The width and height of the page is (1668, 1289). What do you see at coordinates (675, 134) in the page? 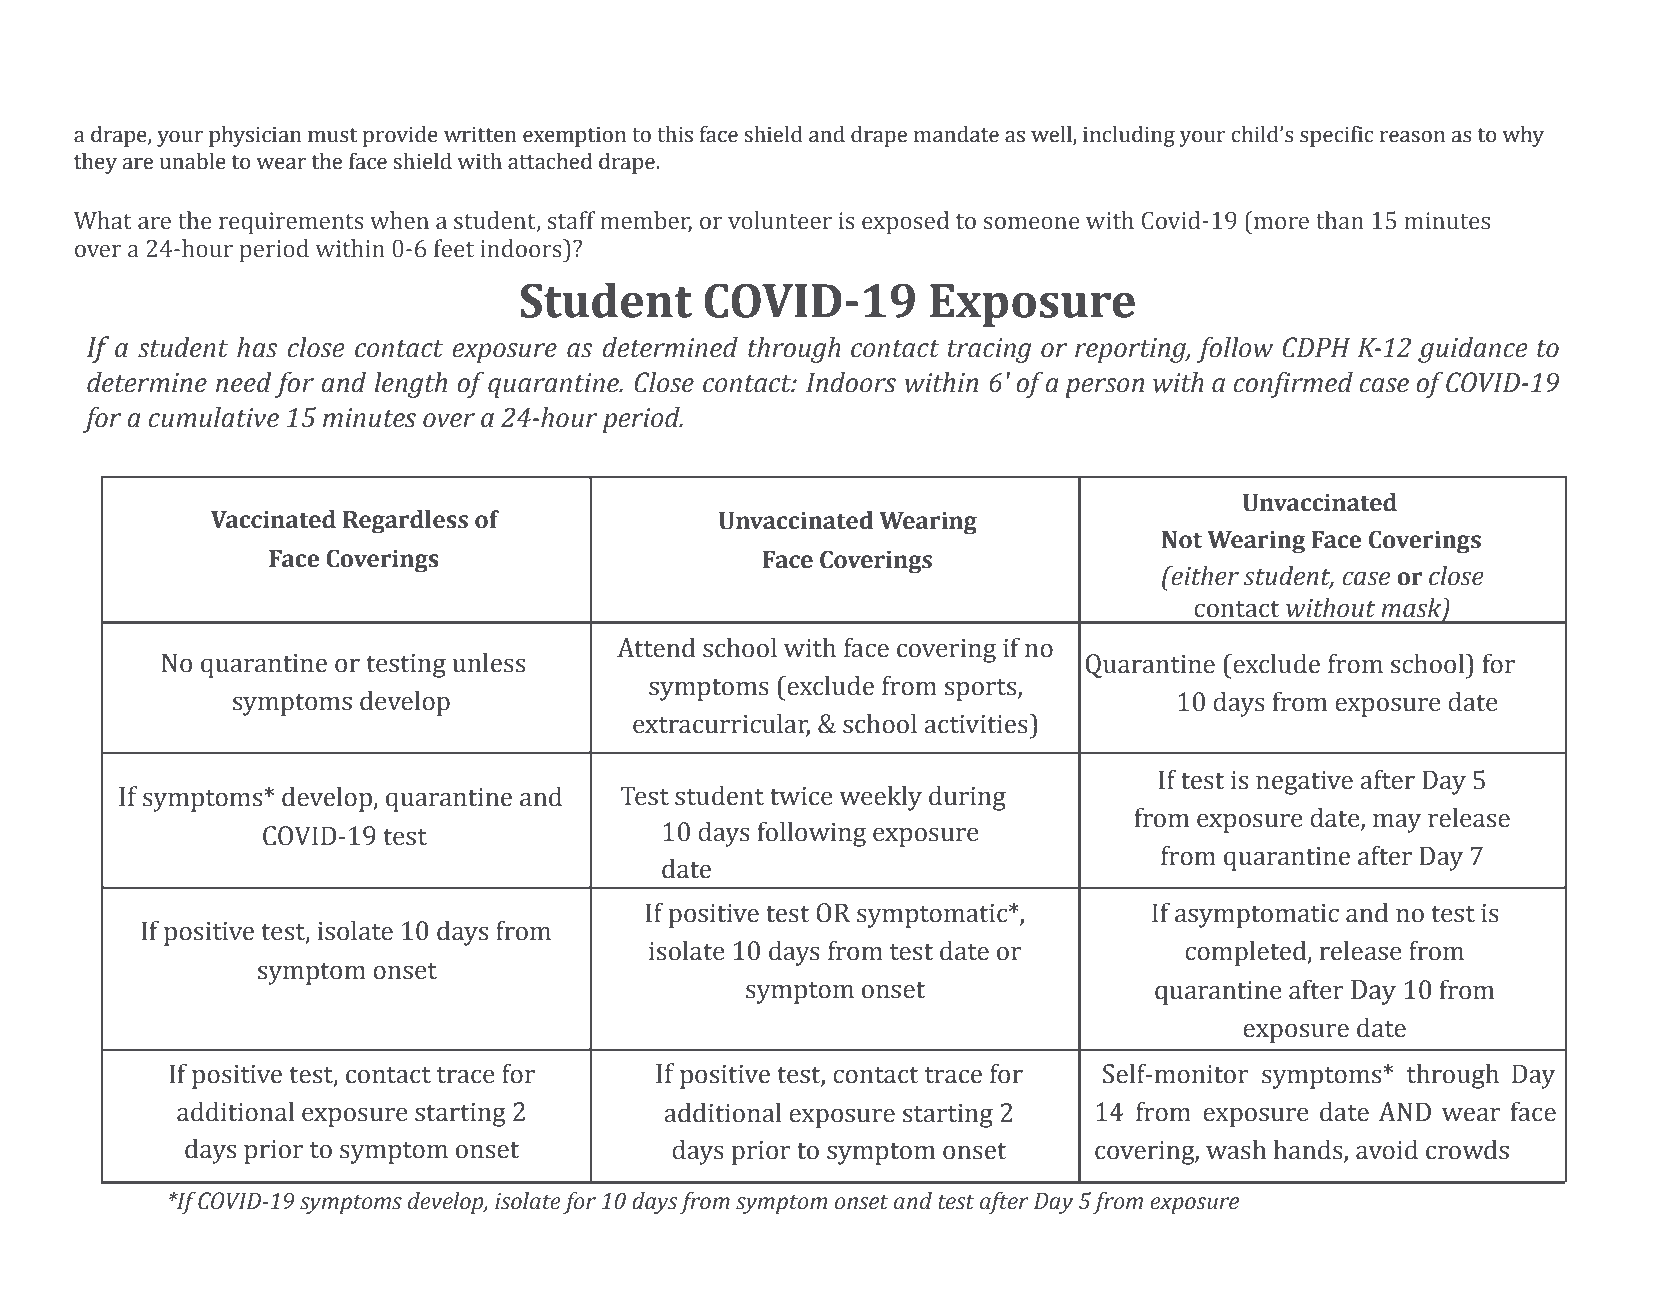
I see `this` at bounding box center [675, 134].
